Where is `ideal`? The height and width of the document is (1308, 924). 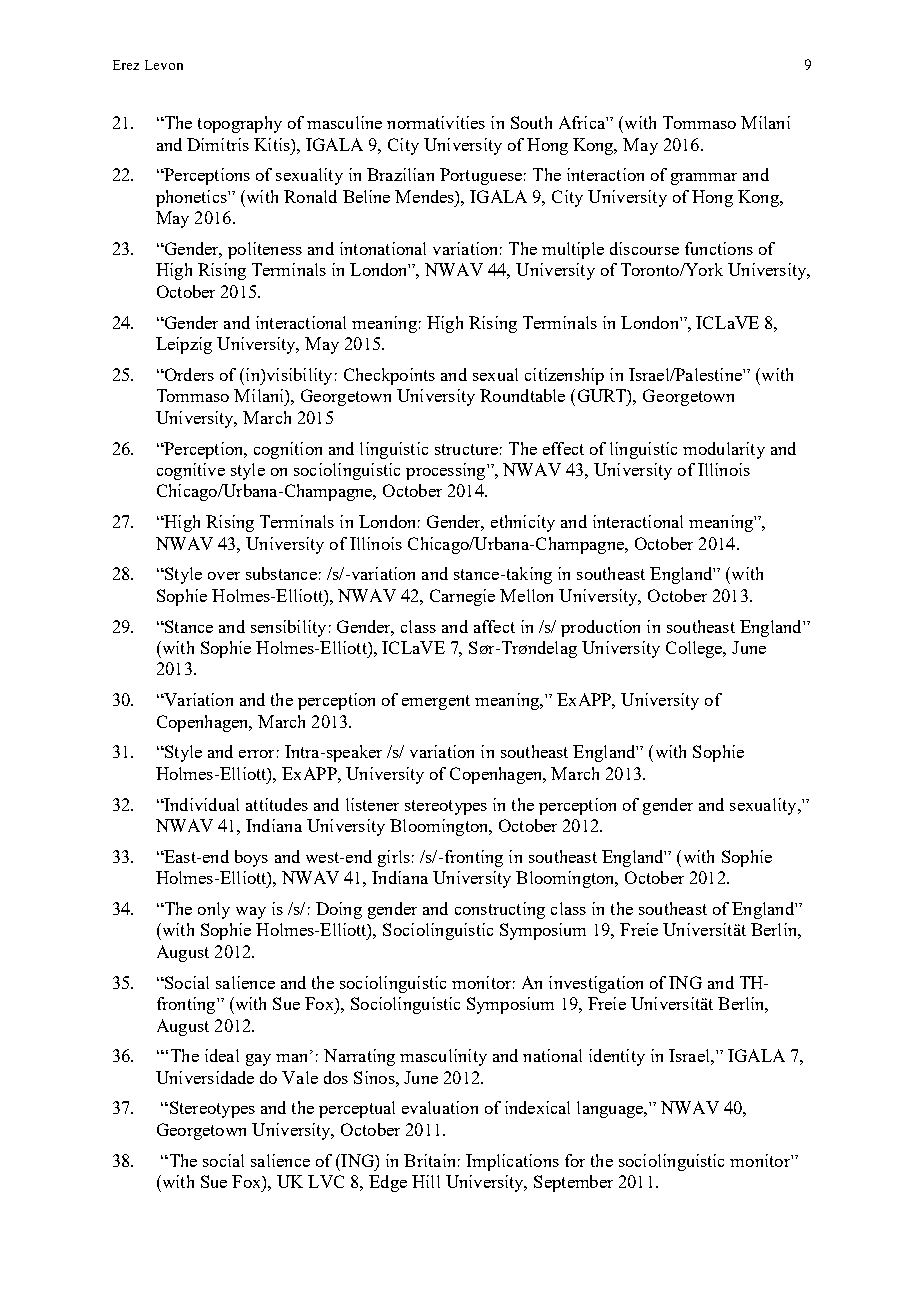
ideal is located at coordinates (222, 1055).
